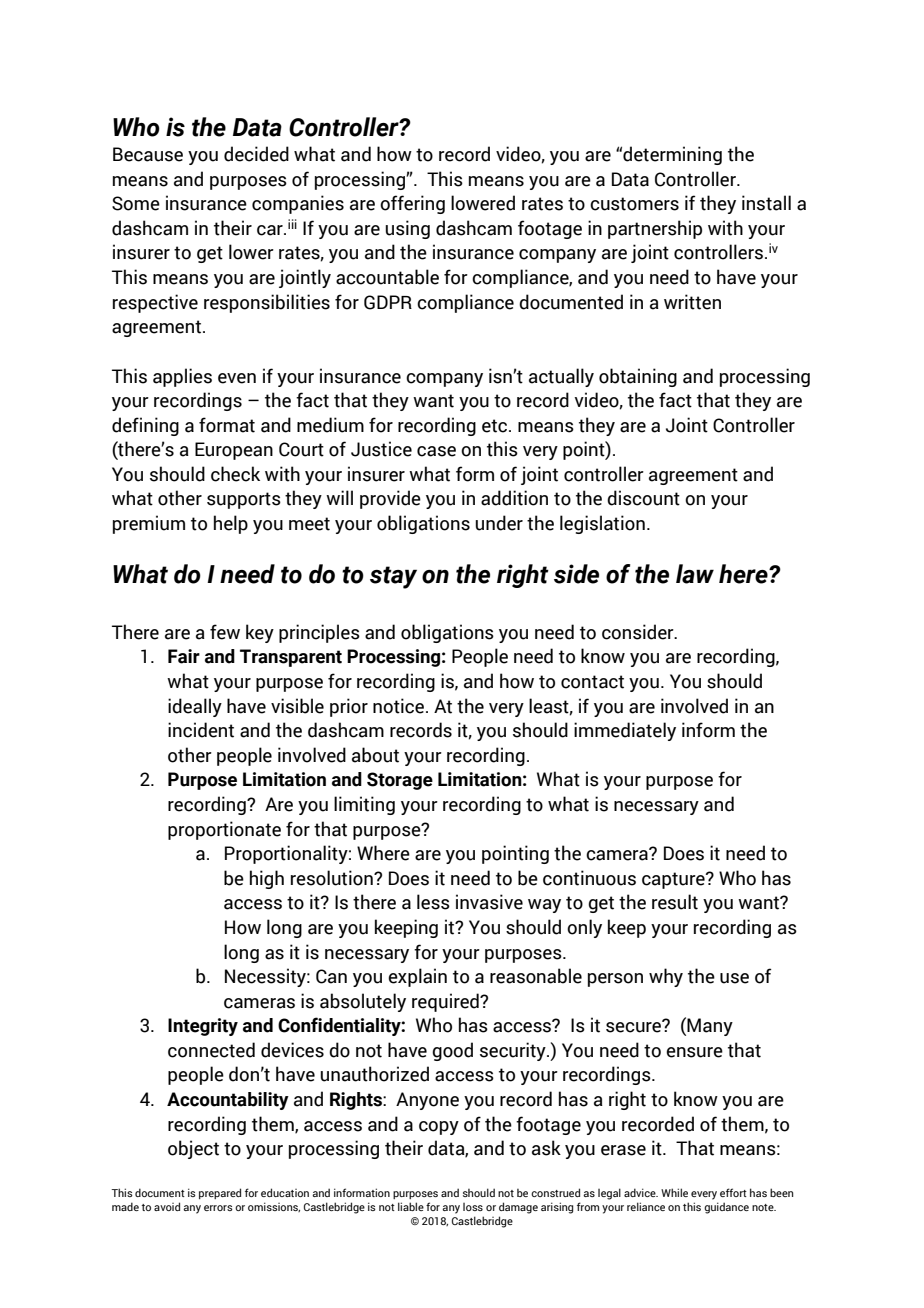 The height and width of the document is (1308, 924). Describe the element at coordinates (393, 577) in the document. I see `stay` at that location.
